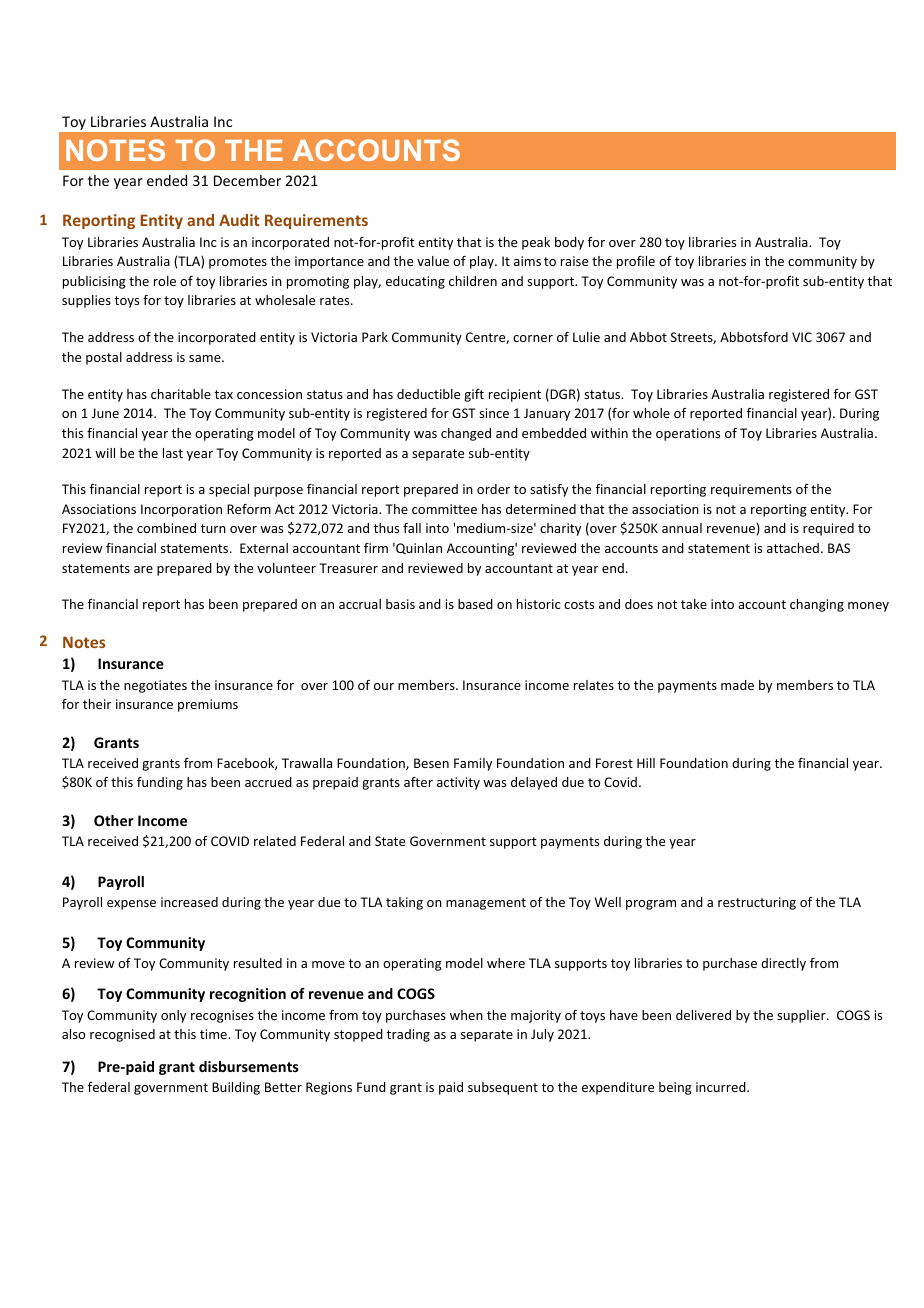 This page has height=1308, width=924. I want to click on restructuring, so click(757, 903).
